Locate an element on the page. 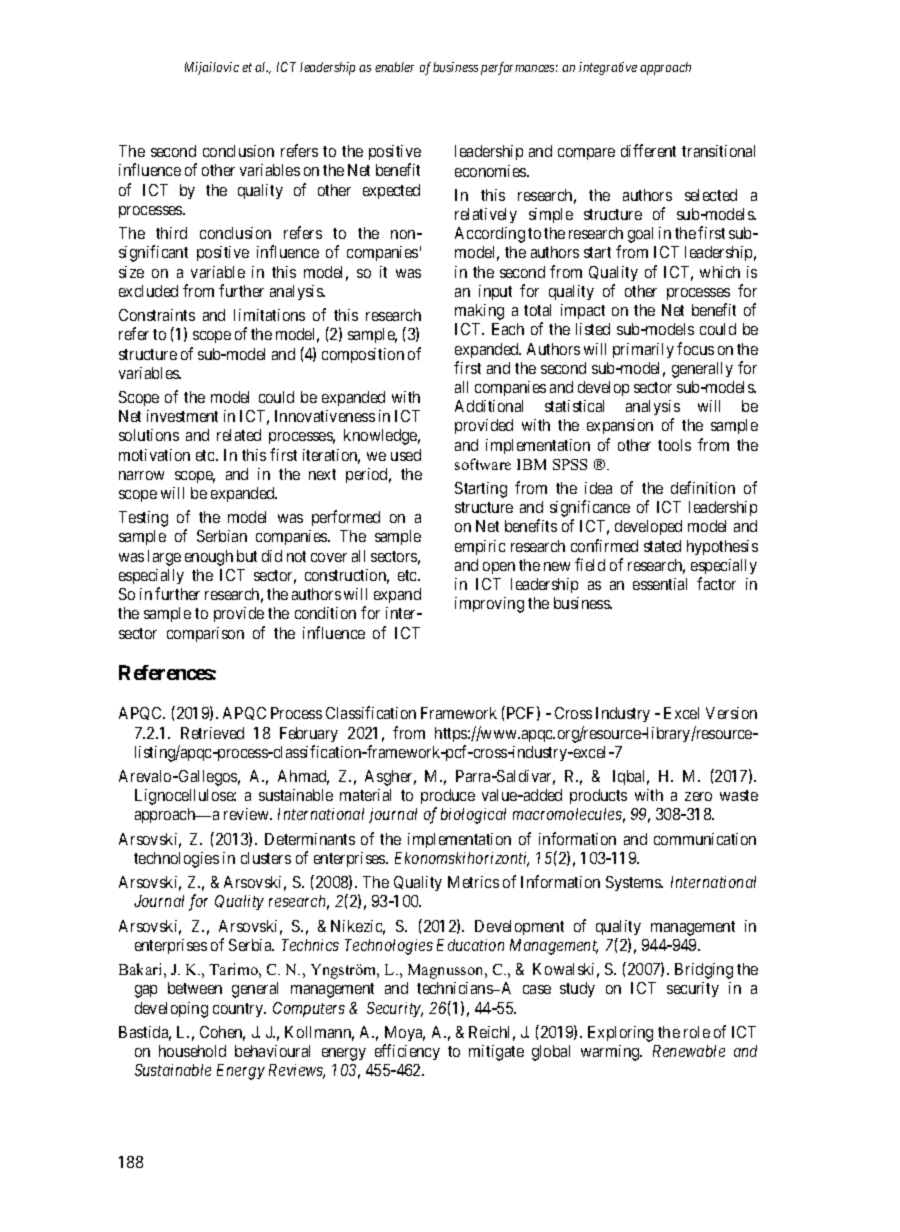  household is located at coordinates (192, 1051).
